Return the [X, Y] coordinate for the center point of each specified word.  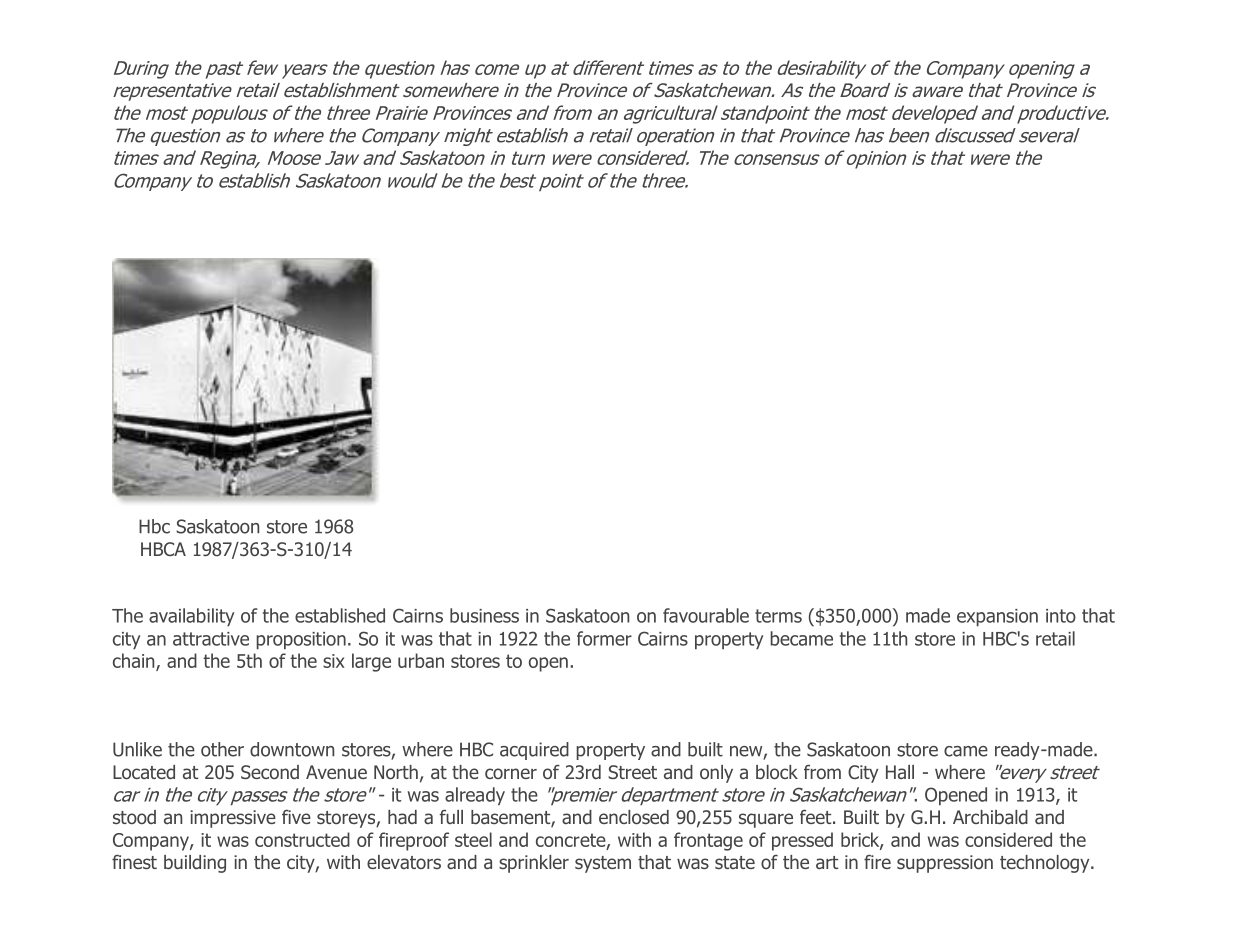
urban [421, 660]
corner [511, 773]
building [195, 864]
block [777, 772]
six [334, 661]
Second [270, 772]
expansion [997, 617]
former [604, 638]
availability [191, 617]
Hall [900, 772]
